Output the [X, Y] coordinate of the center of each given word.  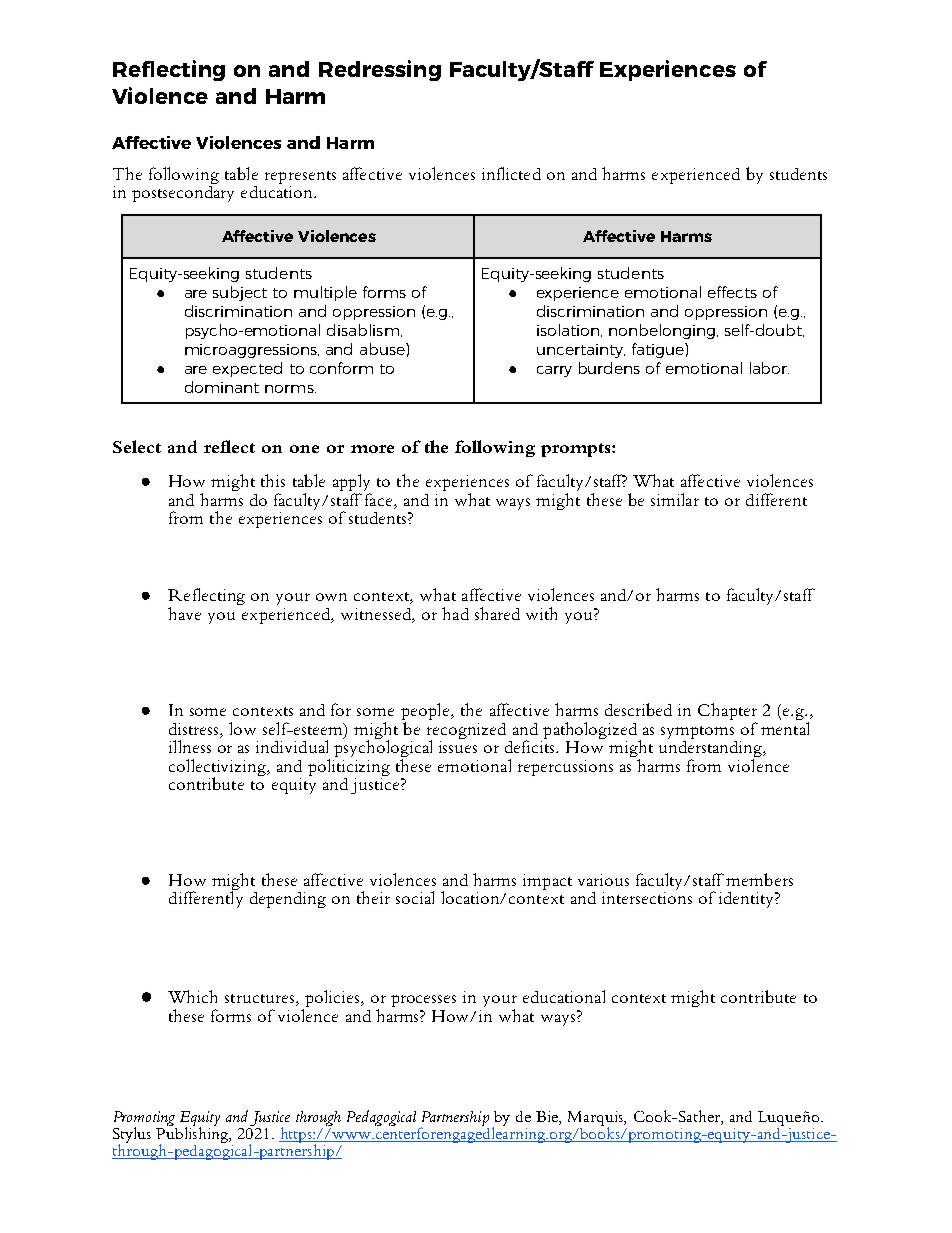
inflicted [511, 173]
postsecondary [183, 192]
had [455, 613]
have [184, 613]
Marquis [596, 1119]
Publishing [193, 1135]
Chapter [727, 713]
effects [732, 292]
